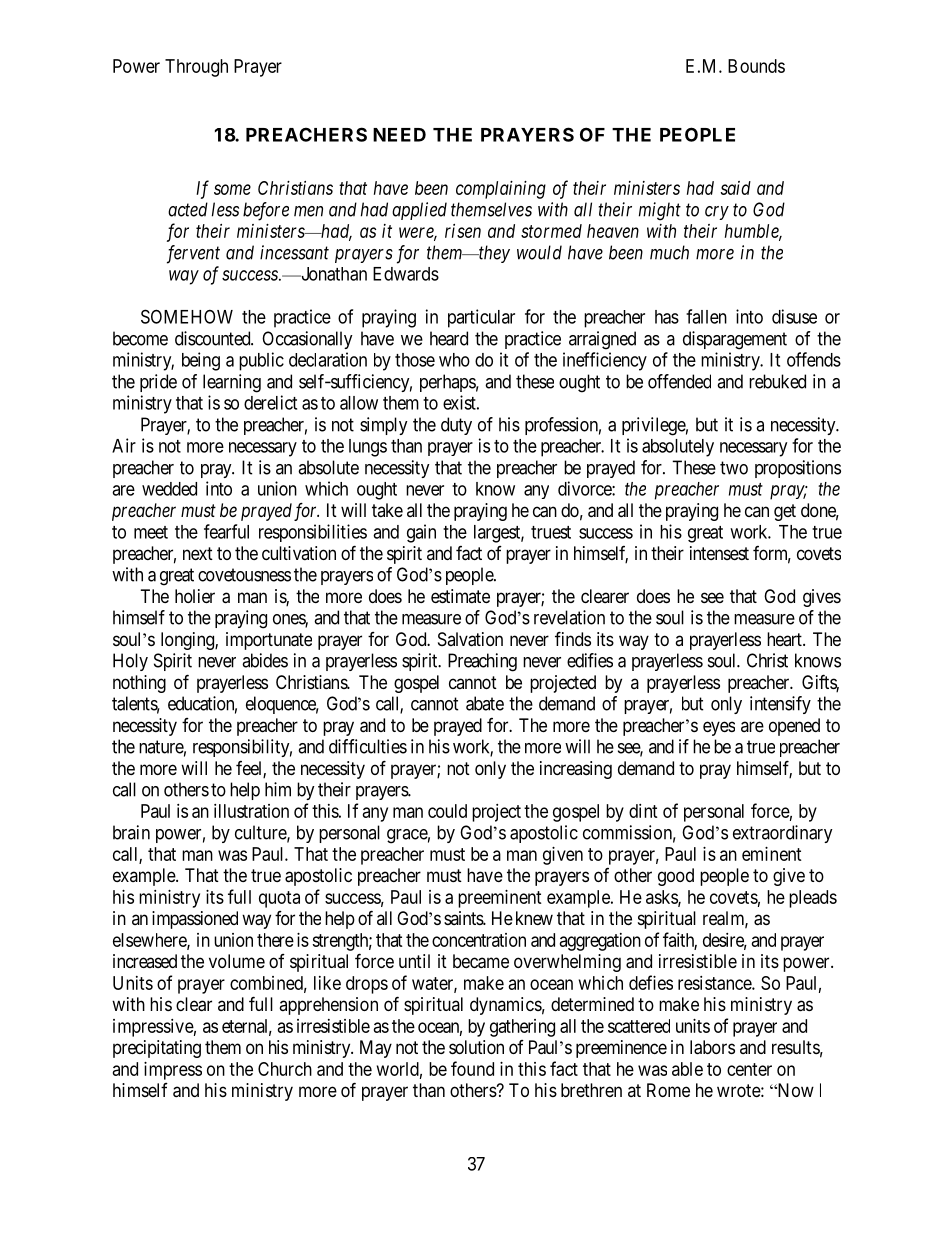 The image size is (952, 1233). I want to click on form, so click(772, 554).
